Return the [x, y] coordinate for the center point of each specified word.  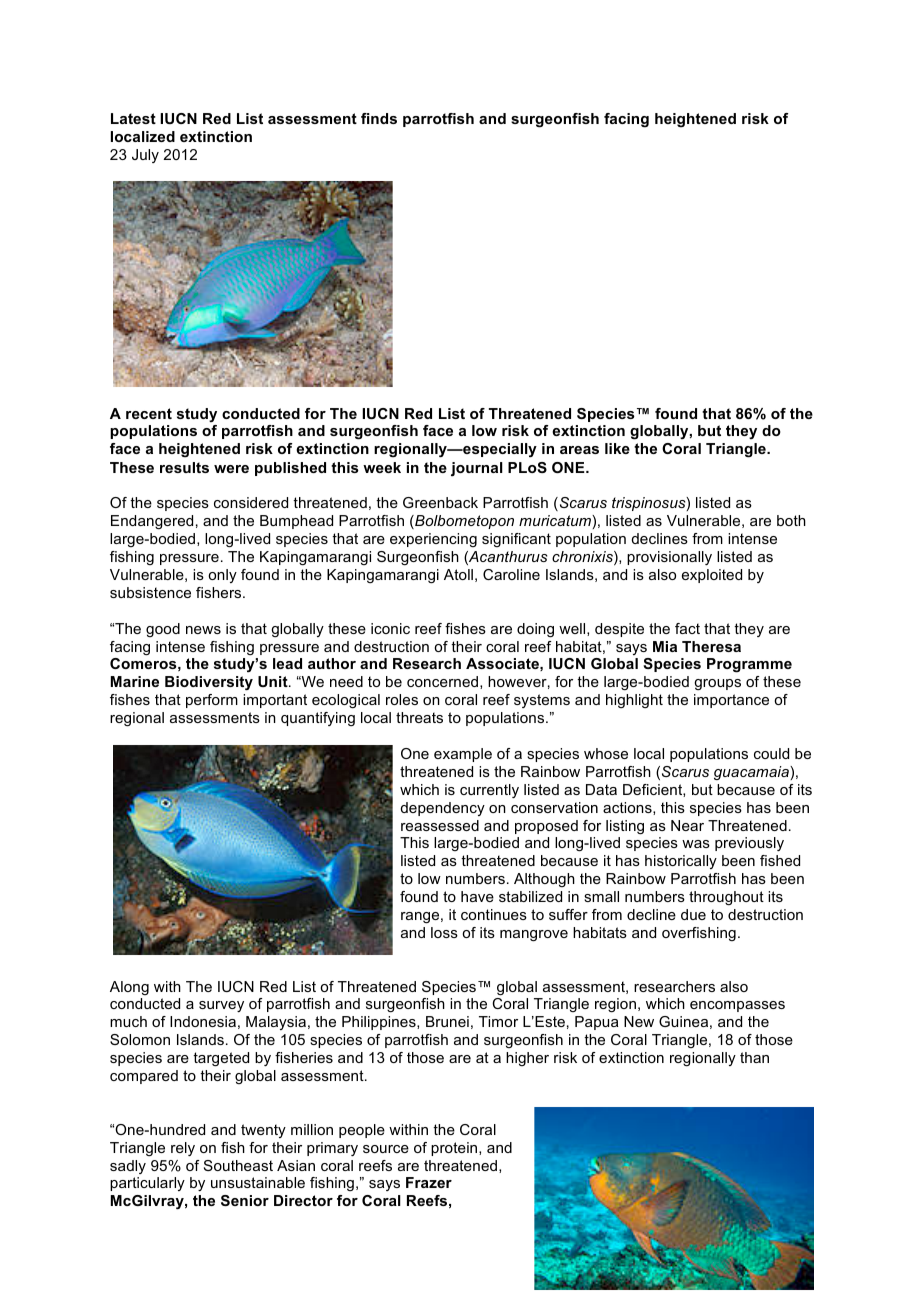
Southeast [238, 1165]
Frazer [429, 1182]
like [617, 448]
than [754, 1057]
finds [379, 118]
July [145, 156]
